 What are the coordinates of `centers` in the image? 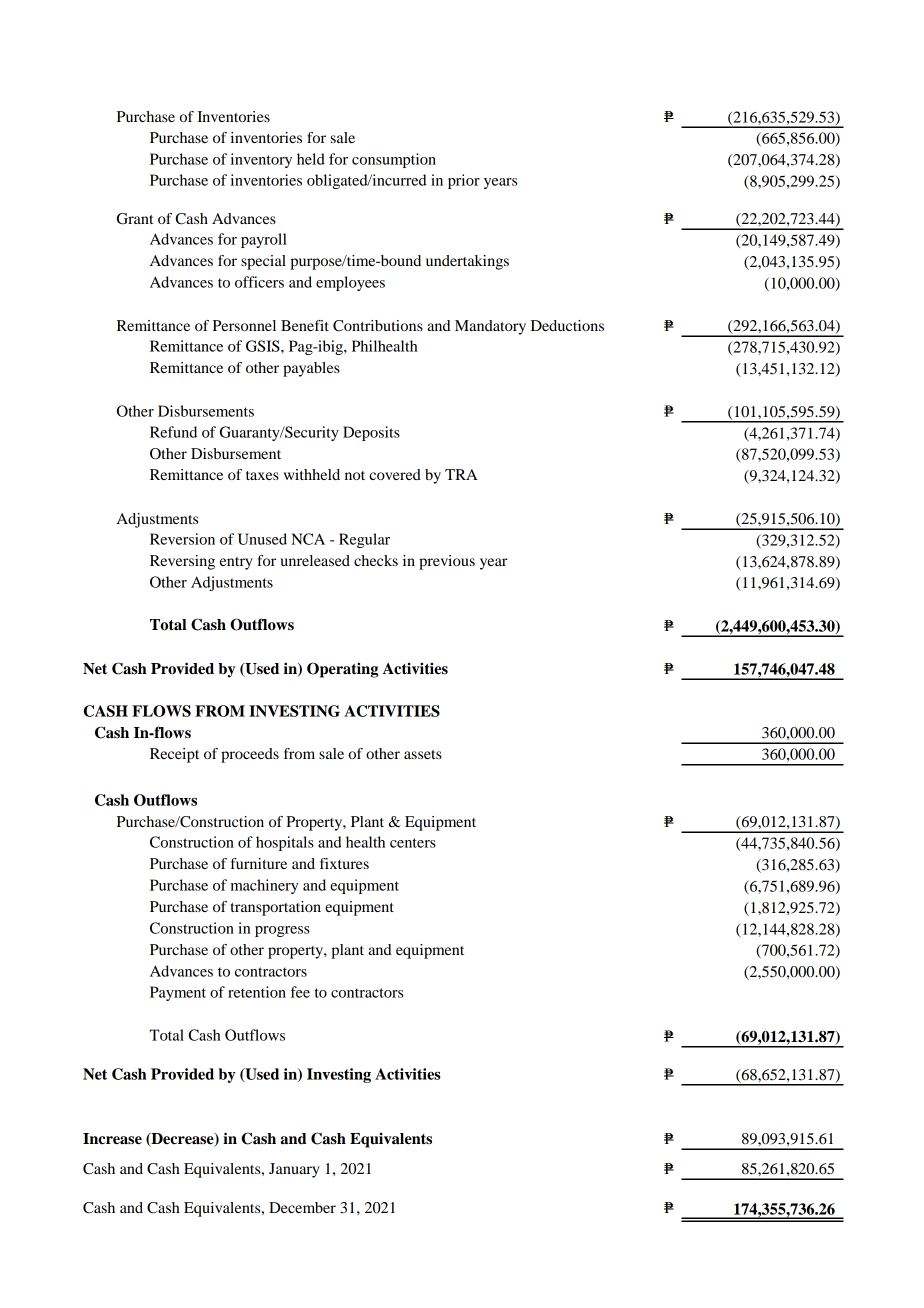 It's located at (413, 843).
